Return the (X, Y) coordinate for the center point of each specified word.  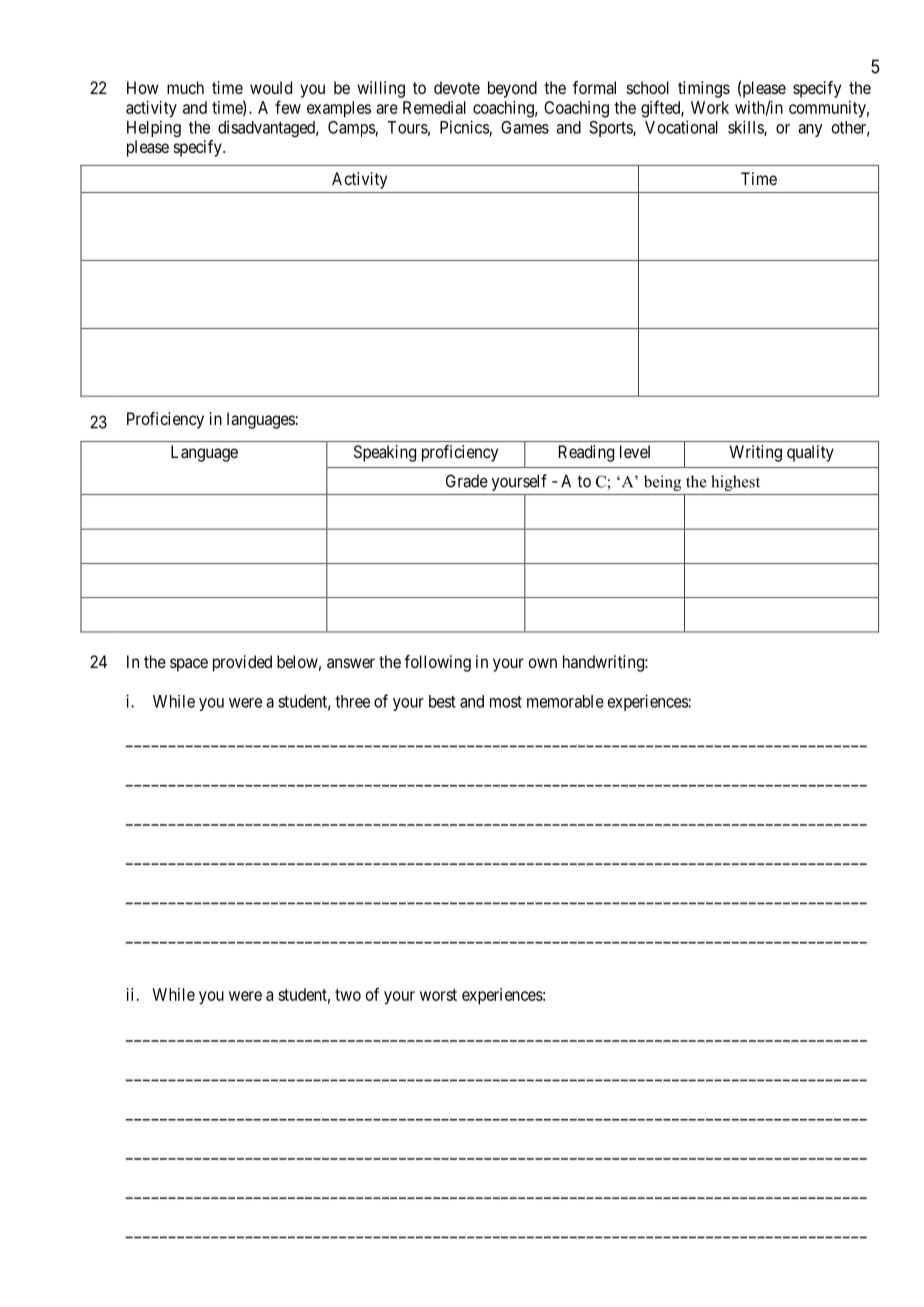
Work (710, 107)
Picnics (465, 127)
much (185, 87)
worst (438, 995)
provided (242, 663)
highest (735, 483)
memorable (565, 701)
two (348, 995)
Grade (467, 481)
